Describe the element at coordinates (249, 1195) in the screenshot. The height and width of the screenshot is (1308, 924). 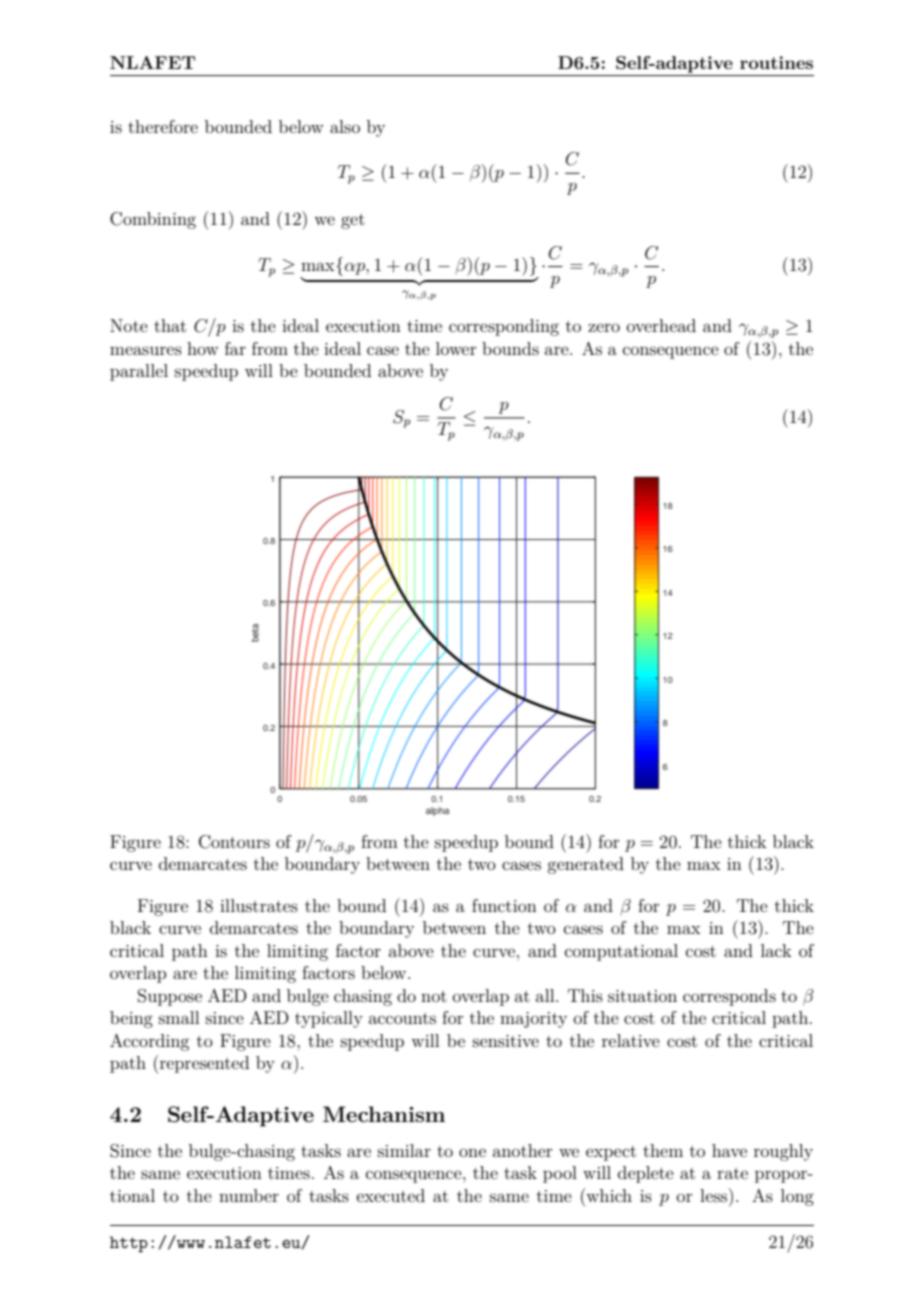
I see `number` at that location.
